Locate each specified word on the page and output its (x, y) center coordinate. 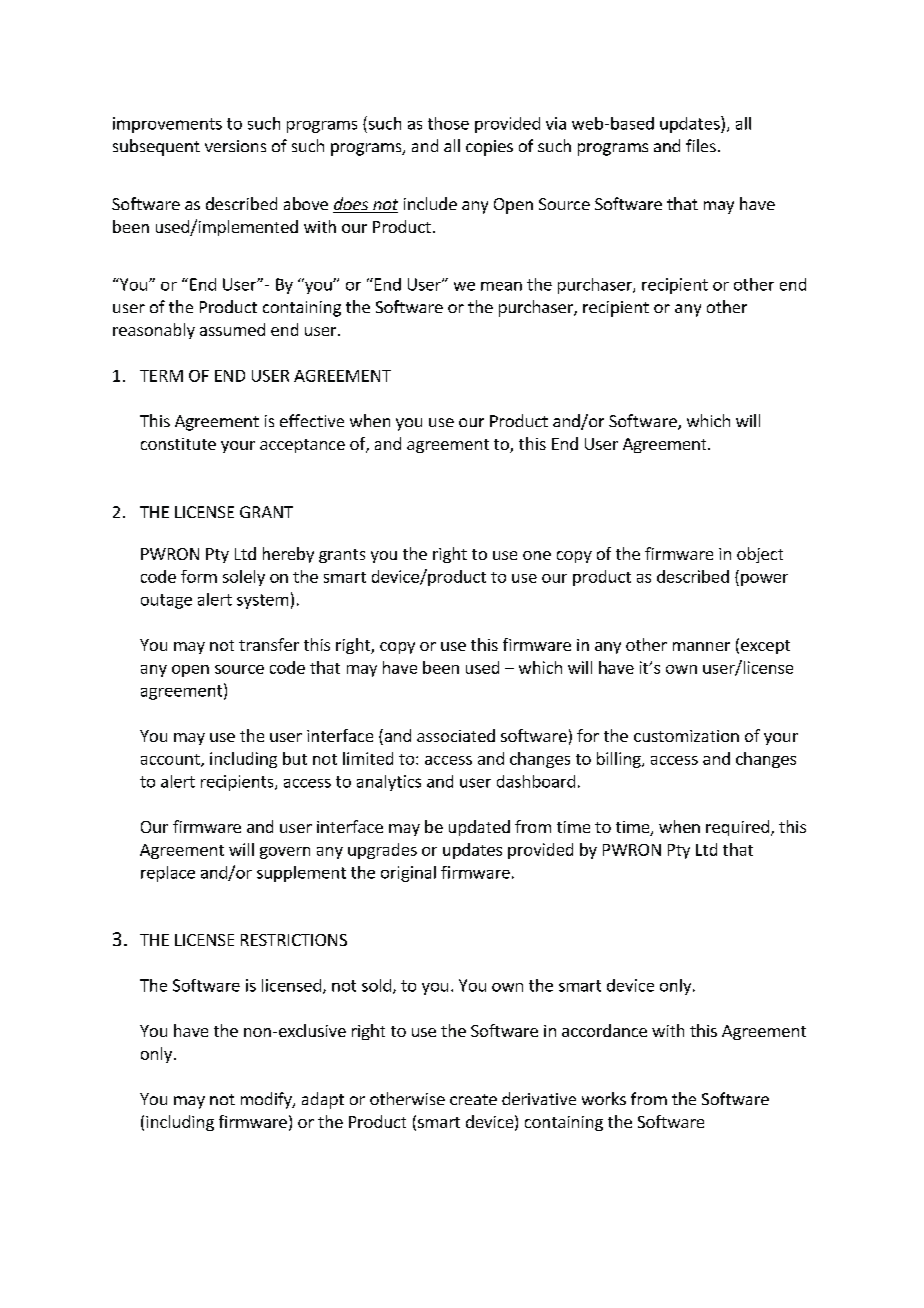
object (760, 555)
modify (267, 1100)
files (701, 145)
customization (686, 736)
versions (235, 146)
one (537, 555)
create (473, 1099)
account (171, 760)
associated (456, 735)
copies (489, 148)
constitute (178, 444)
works (604, 1098)
